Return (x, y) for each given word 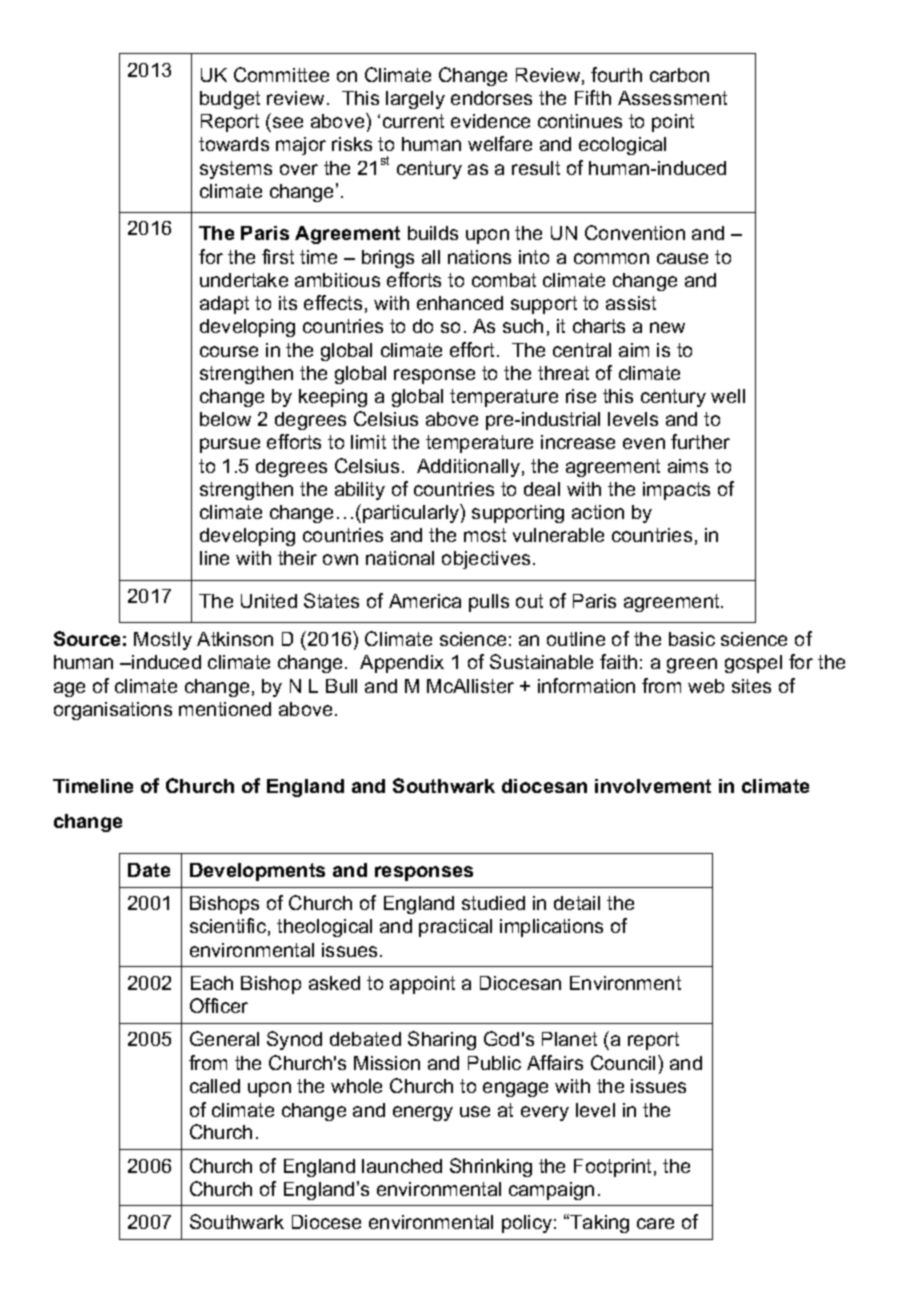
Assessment (672, 98)
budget (230, 100)
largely (415, 100)
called (215, 1086)
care (655, 1223)
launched (402, 1166)
